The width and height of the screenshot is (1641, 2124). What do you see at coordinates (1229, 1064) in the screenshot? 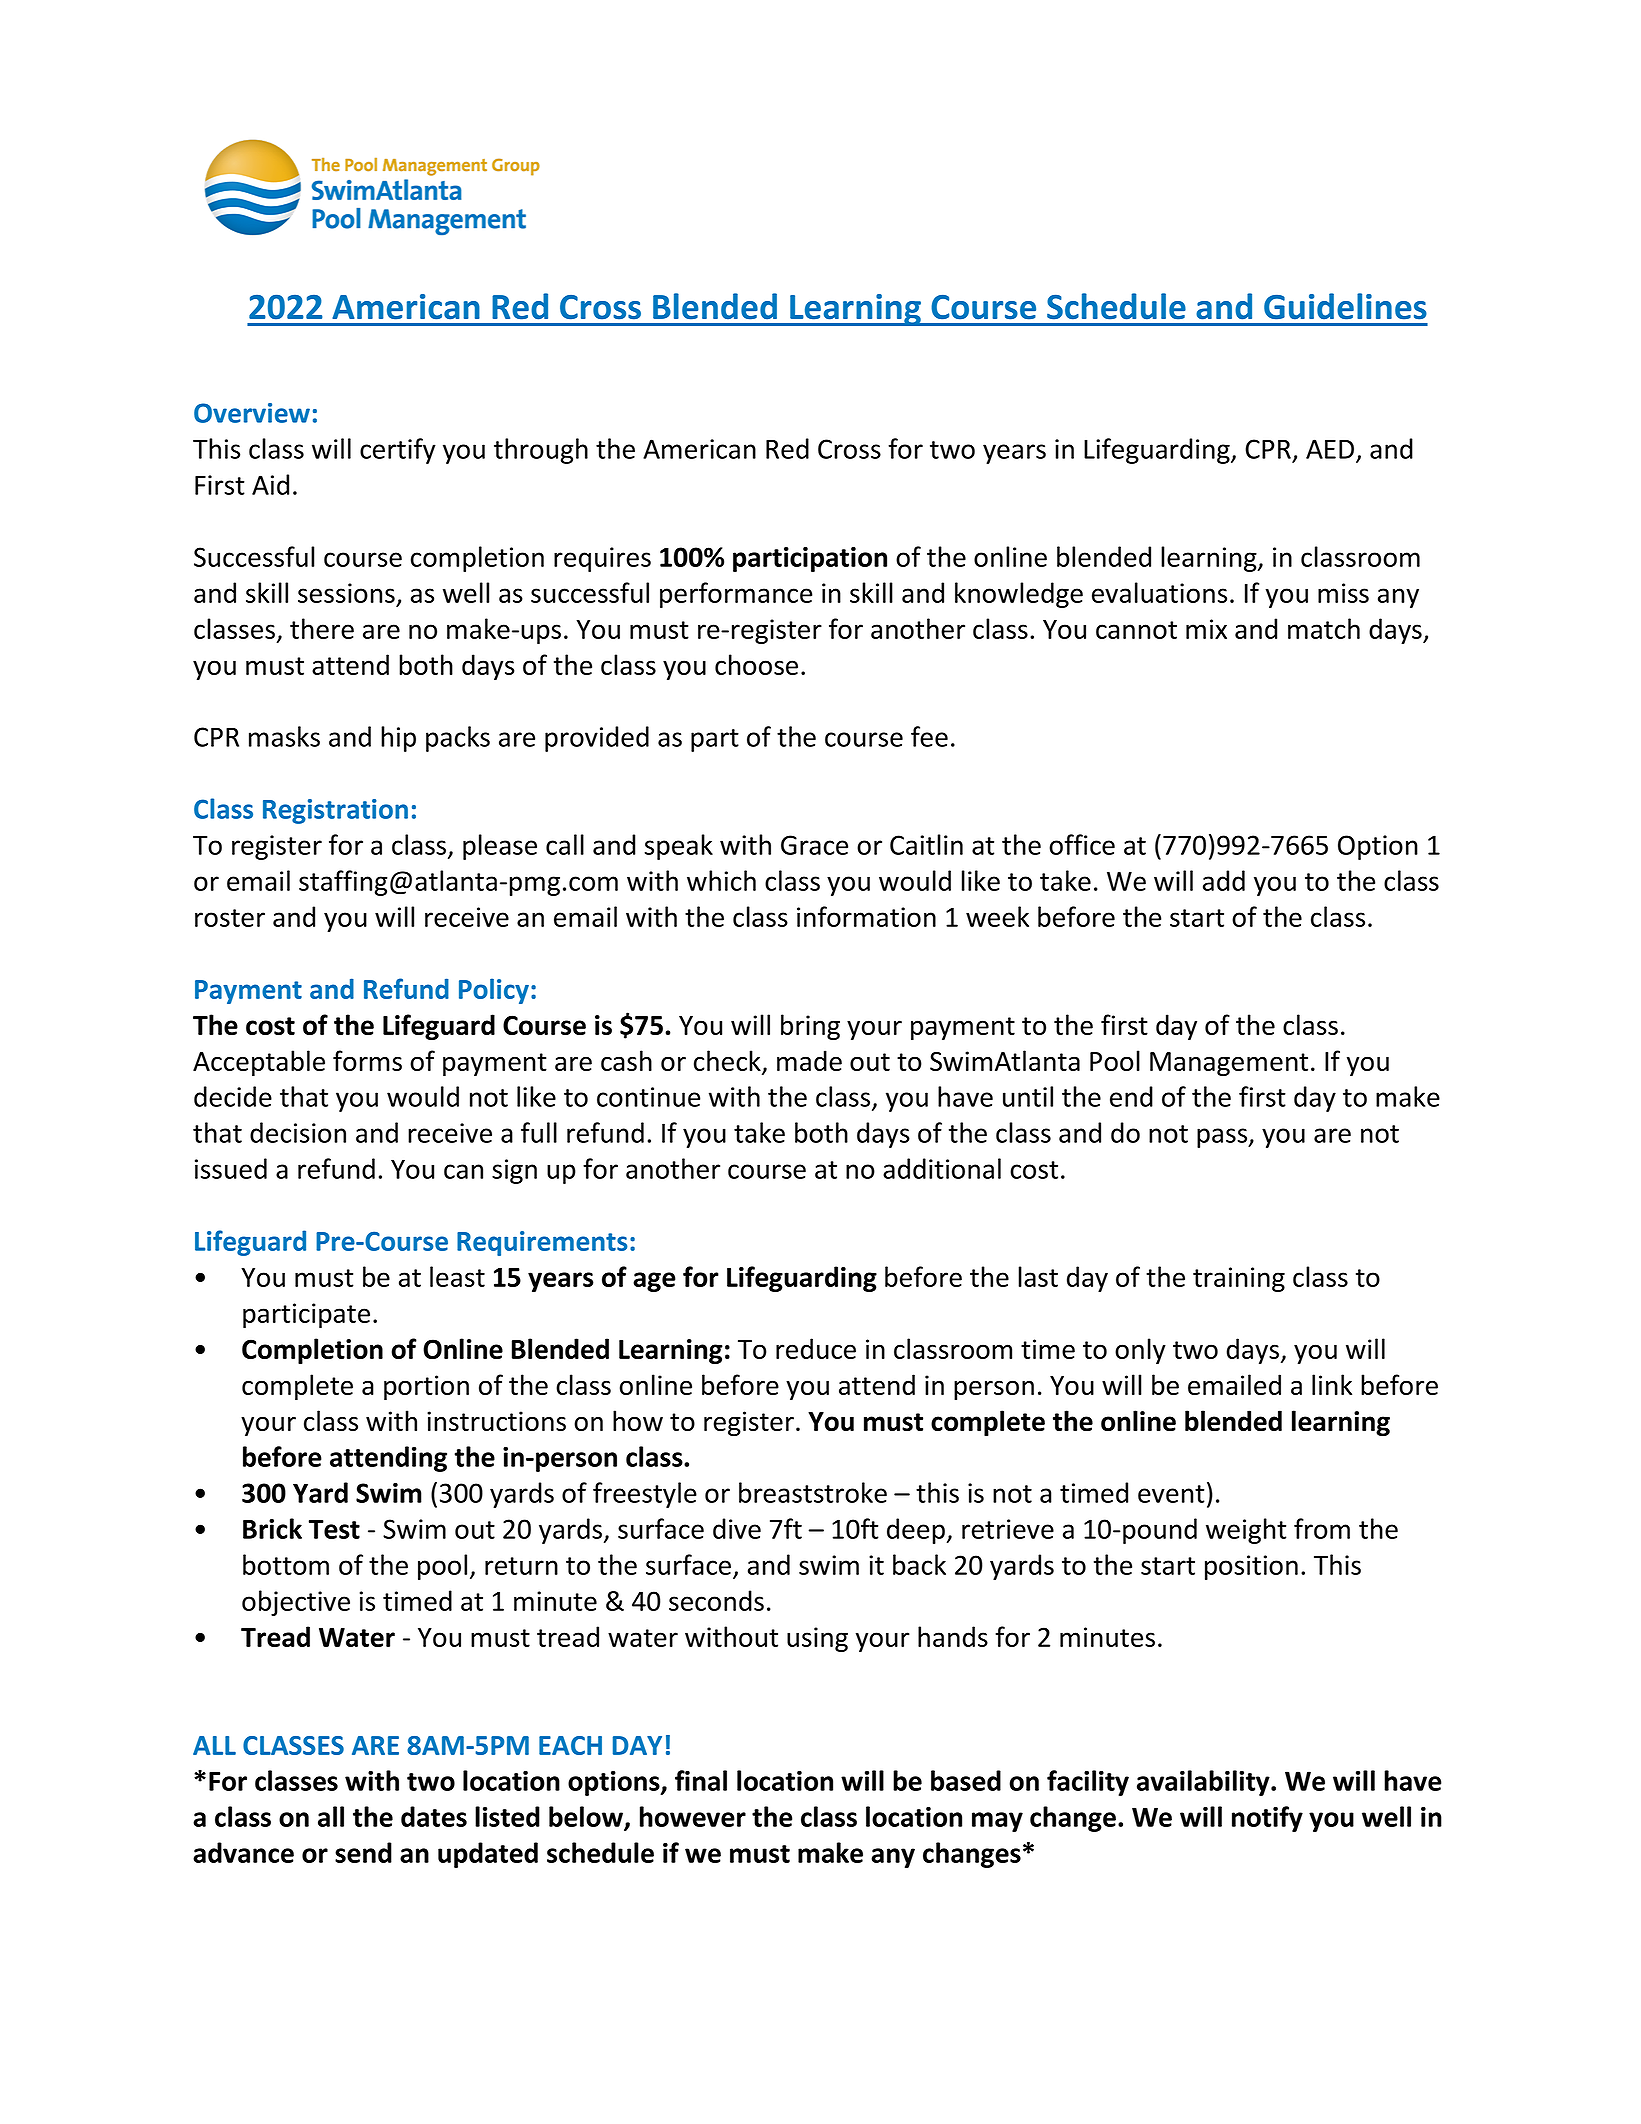
I see `Management` at bounding box center [1229, 1064].
